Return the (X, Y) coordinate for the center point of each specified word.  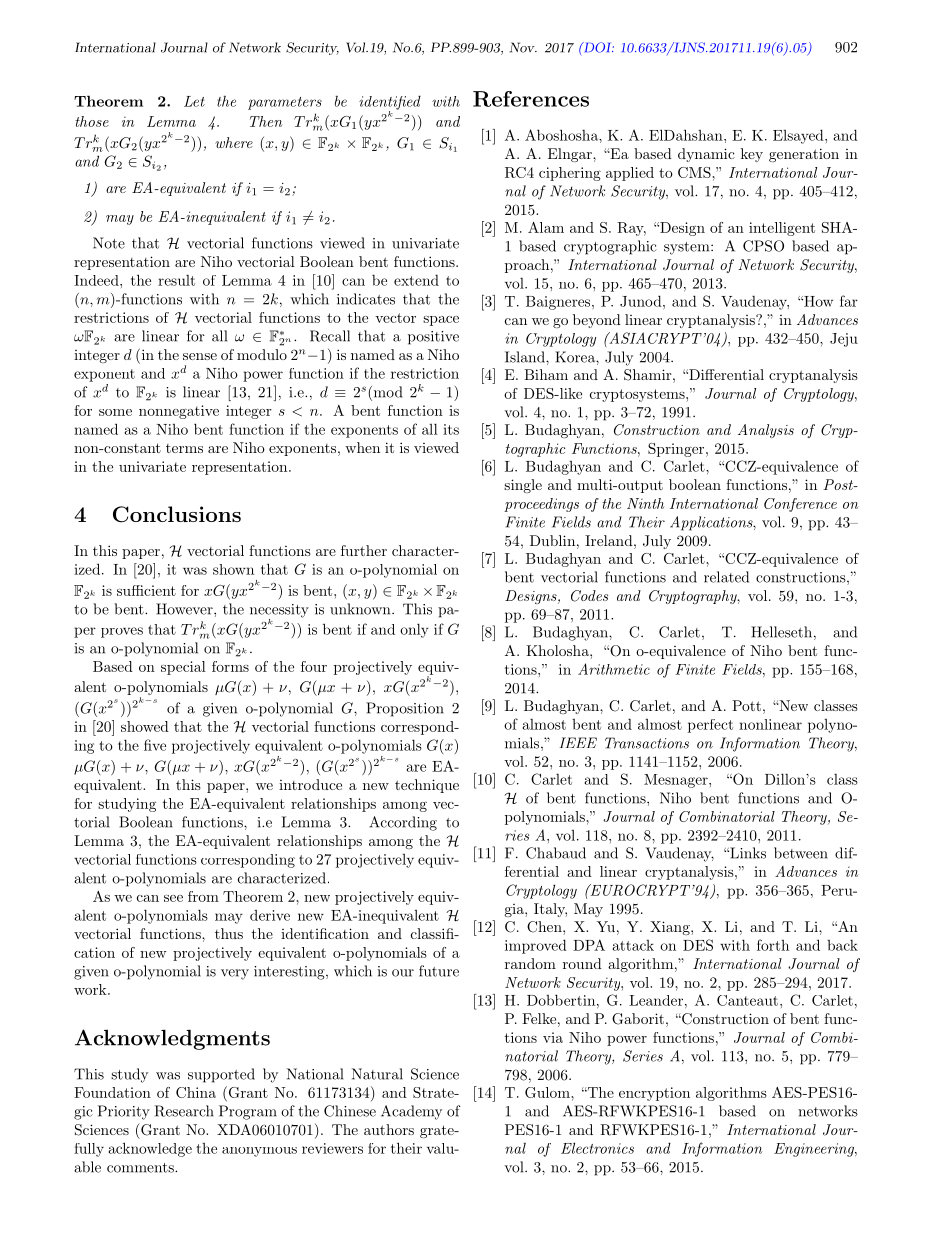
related (726, 577)
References (531, 99)
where (234, 142)
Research (184, 1111)
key (752, 155)
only (414, 630)
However (185, 609)
